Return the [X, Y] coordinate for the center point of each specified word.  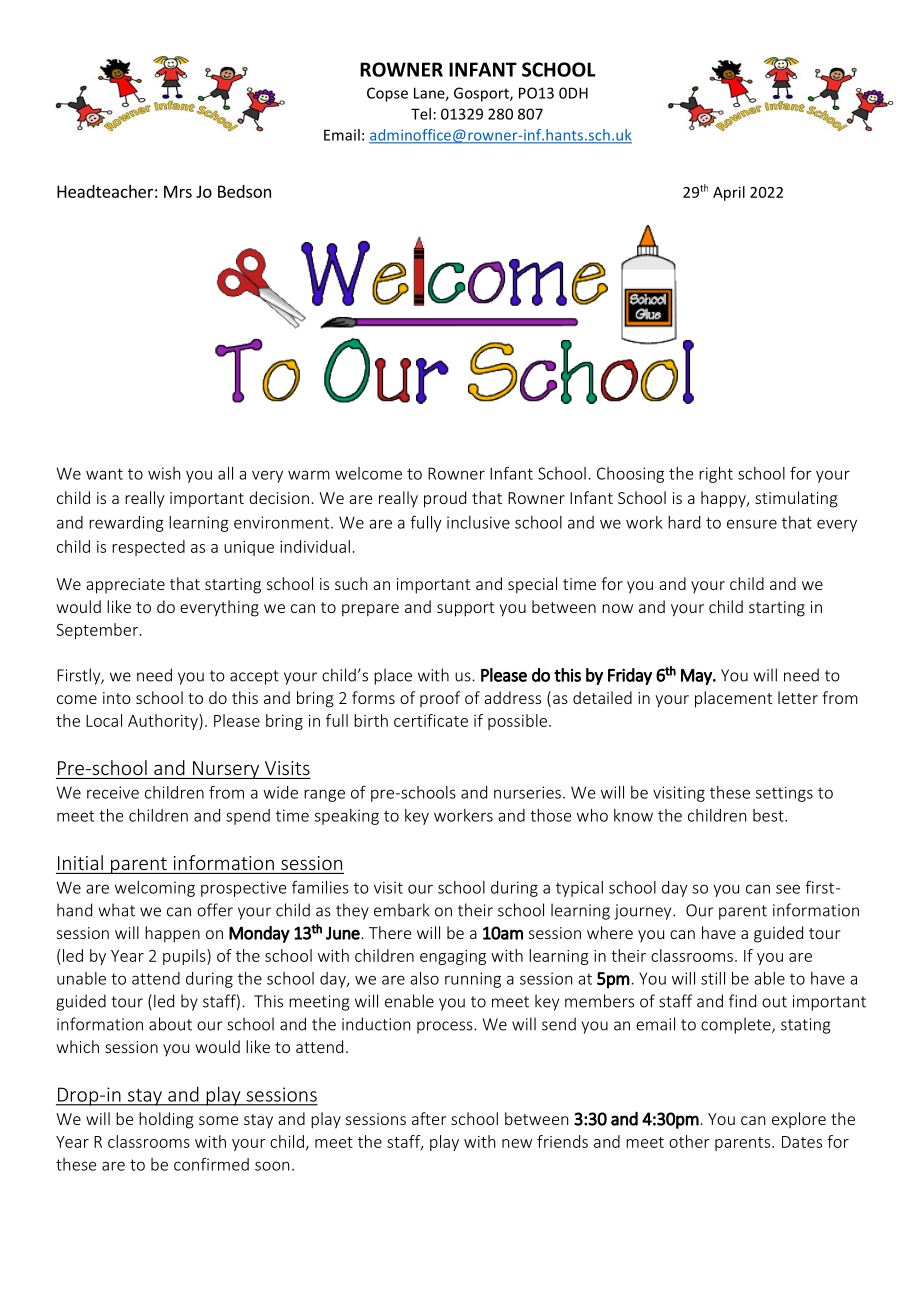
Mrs [178, 191]
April [729, 193]
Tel [421, 114]
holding [166, 1120]
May [697, 677]
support [465, 609]
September [98, 631]
